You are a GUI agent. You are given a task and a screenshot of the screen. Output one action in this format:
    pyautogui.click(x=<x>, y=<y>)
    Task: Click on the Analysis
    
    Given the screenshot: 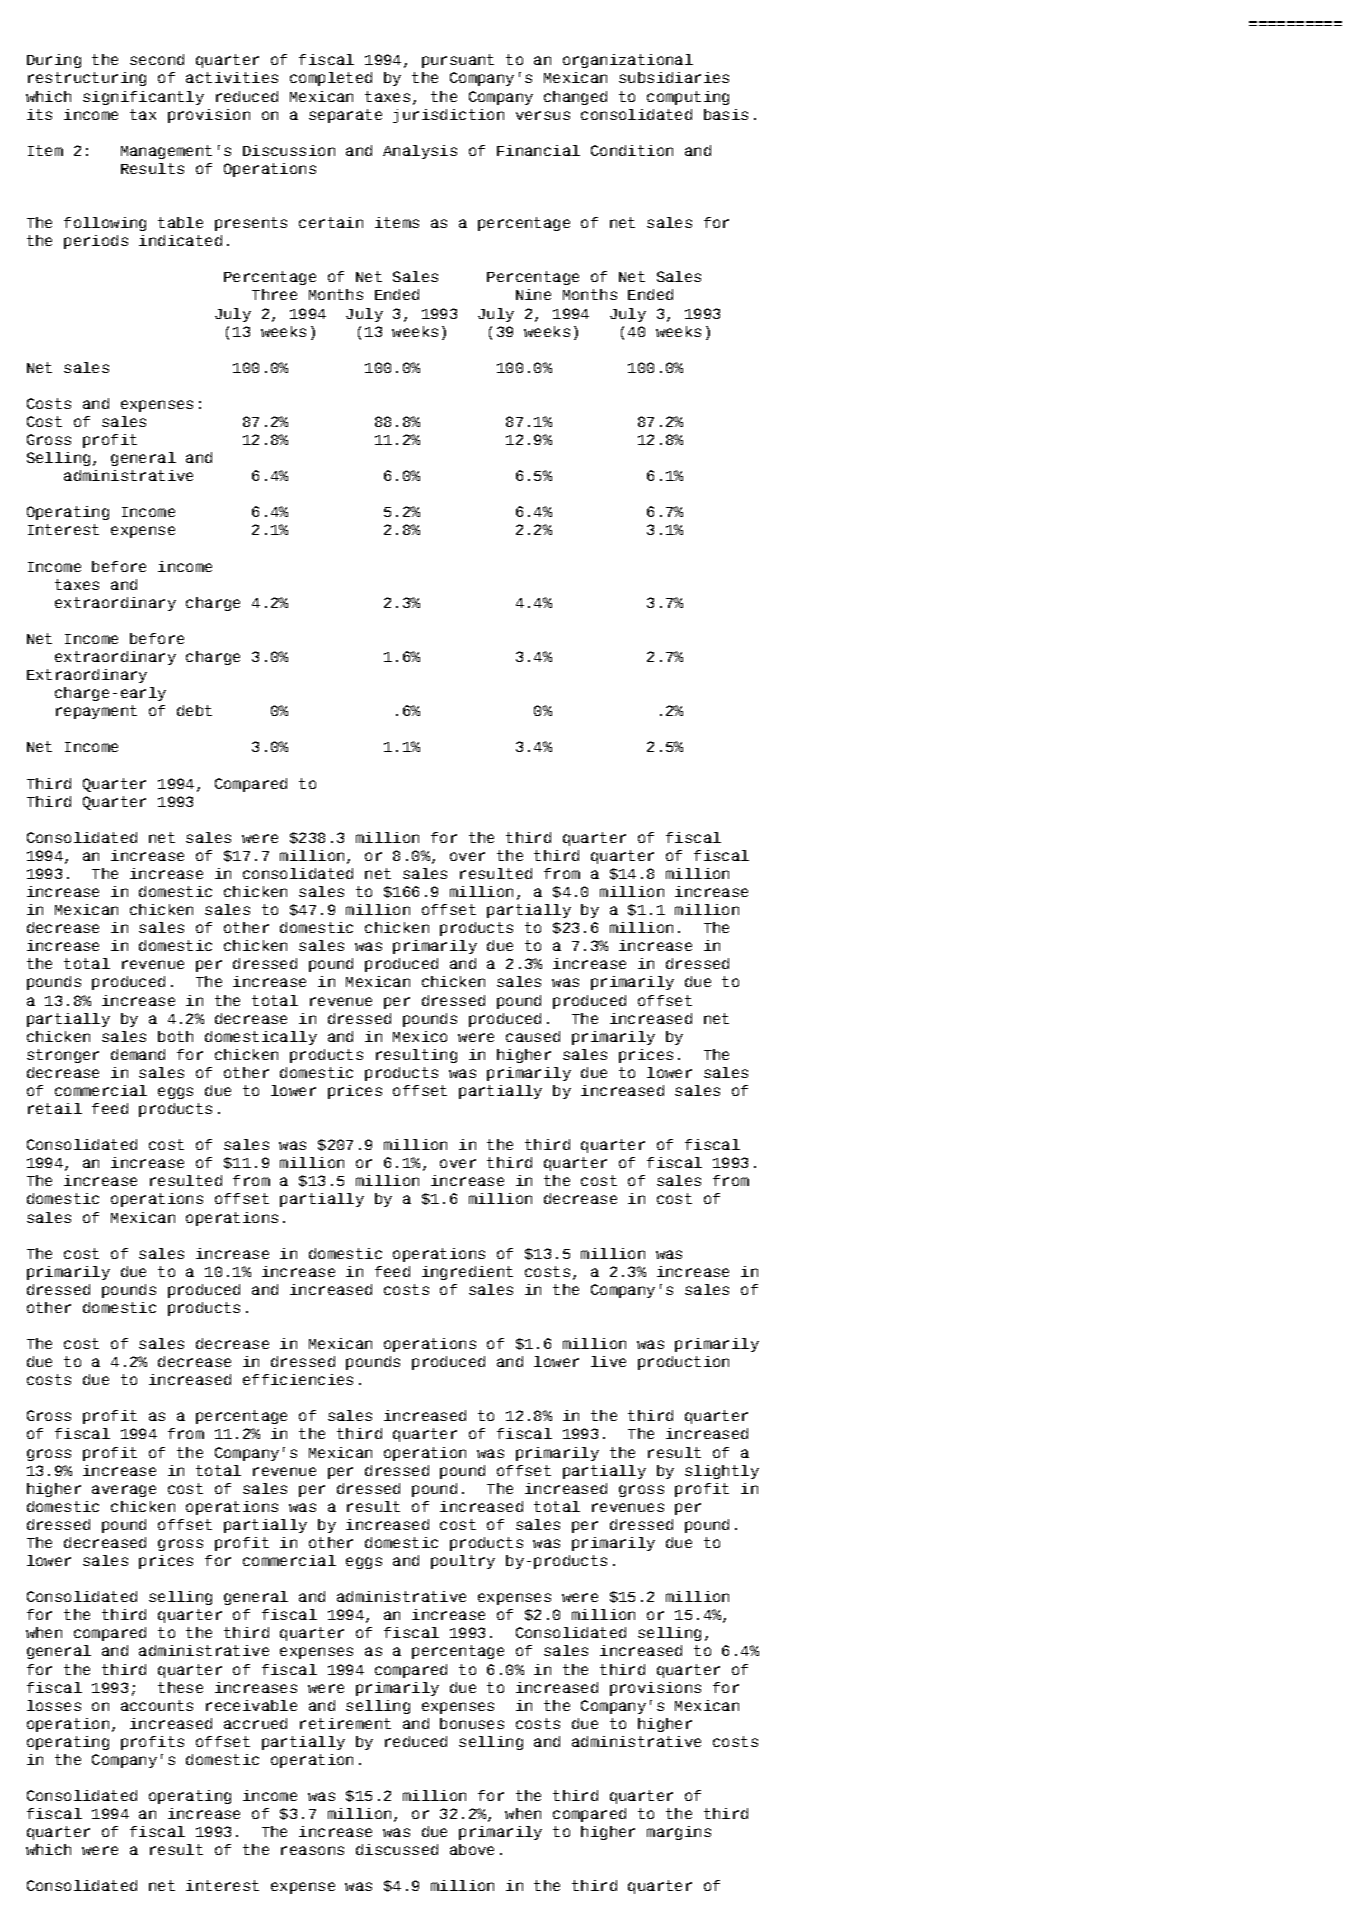 What is the action you would take?
    pyautogui.click(x=420, y=152)
